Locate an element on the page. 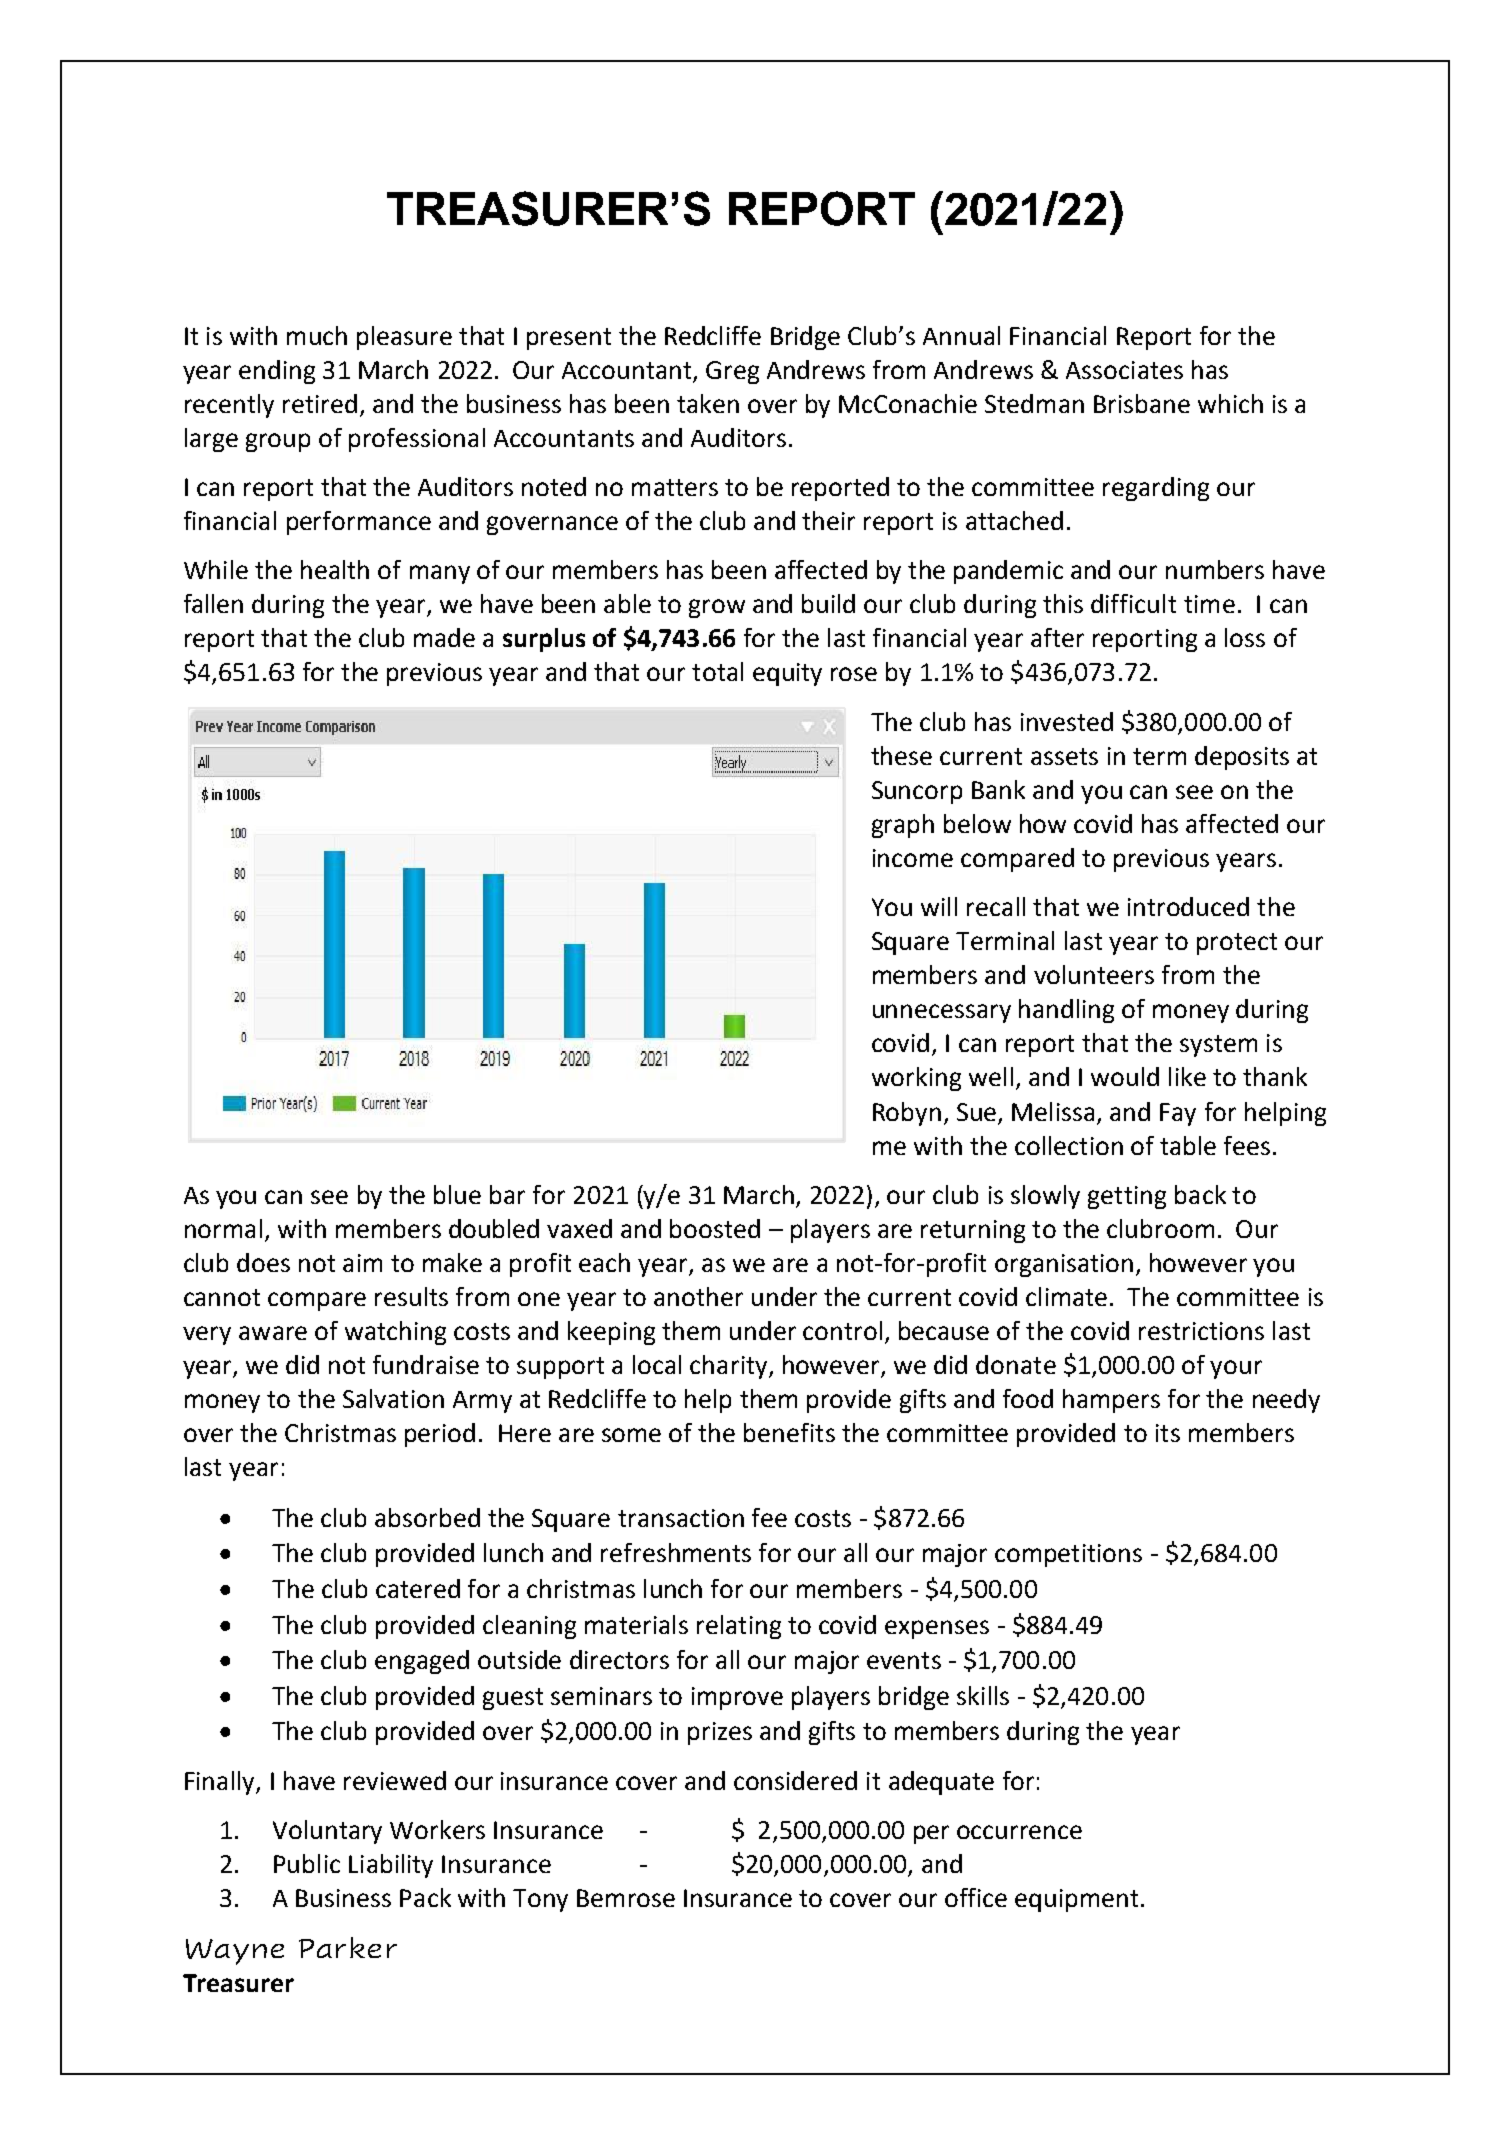  Parker is located at coordinates (348, 1947).
